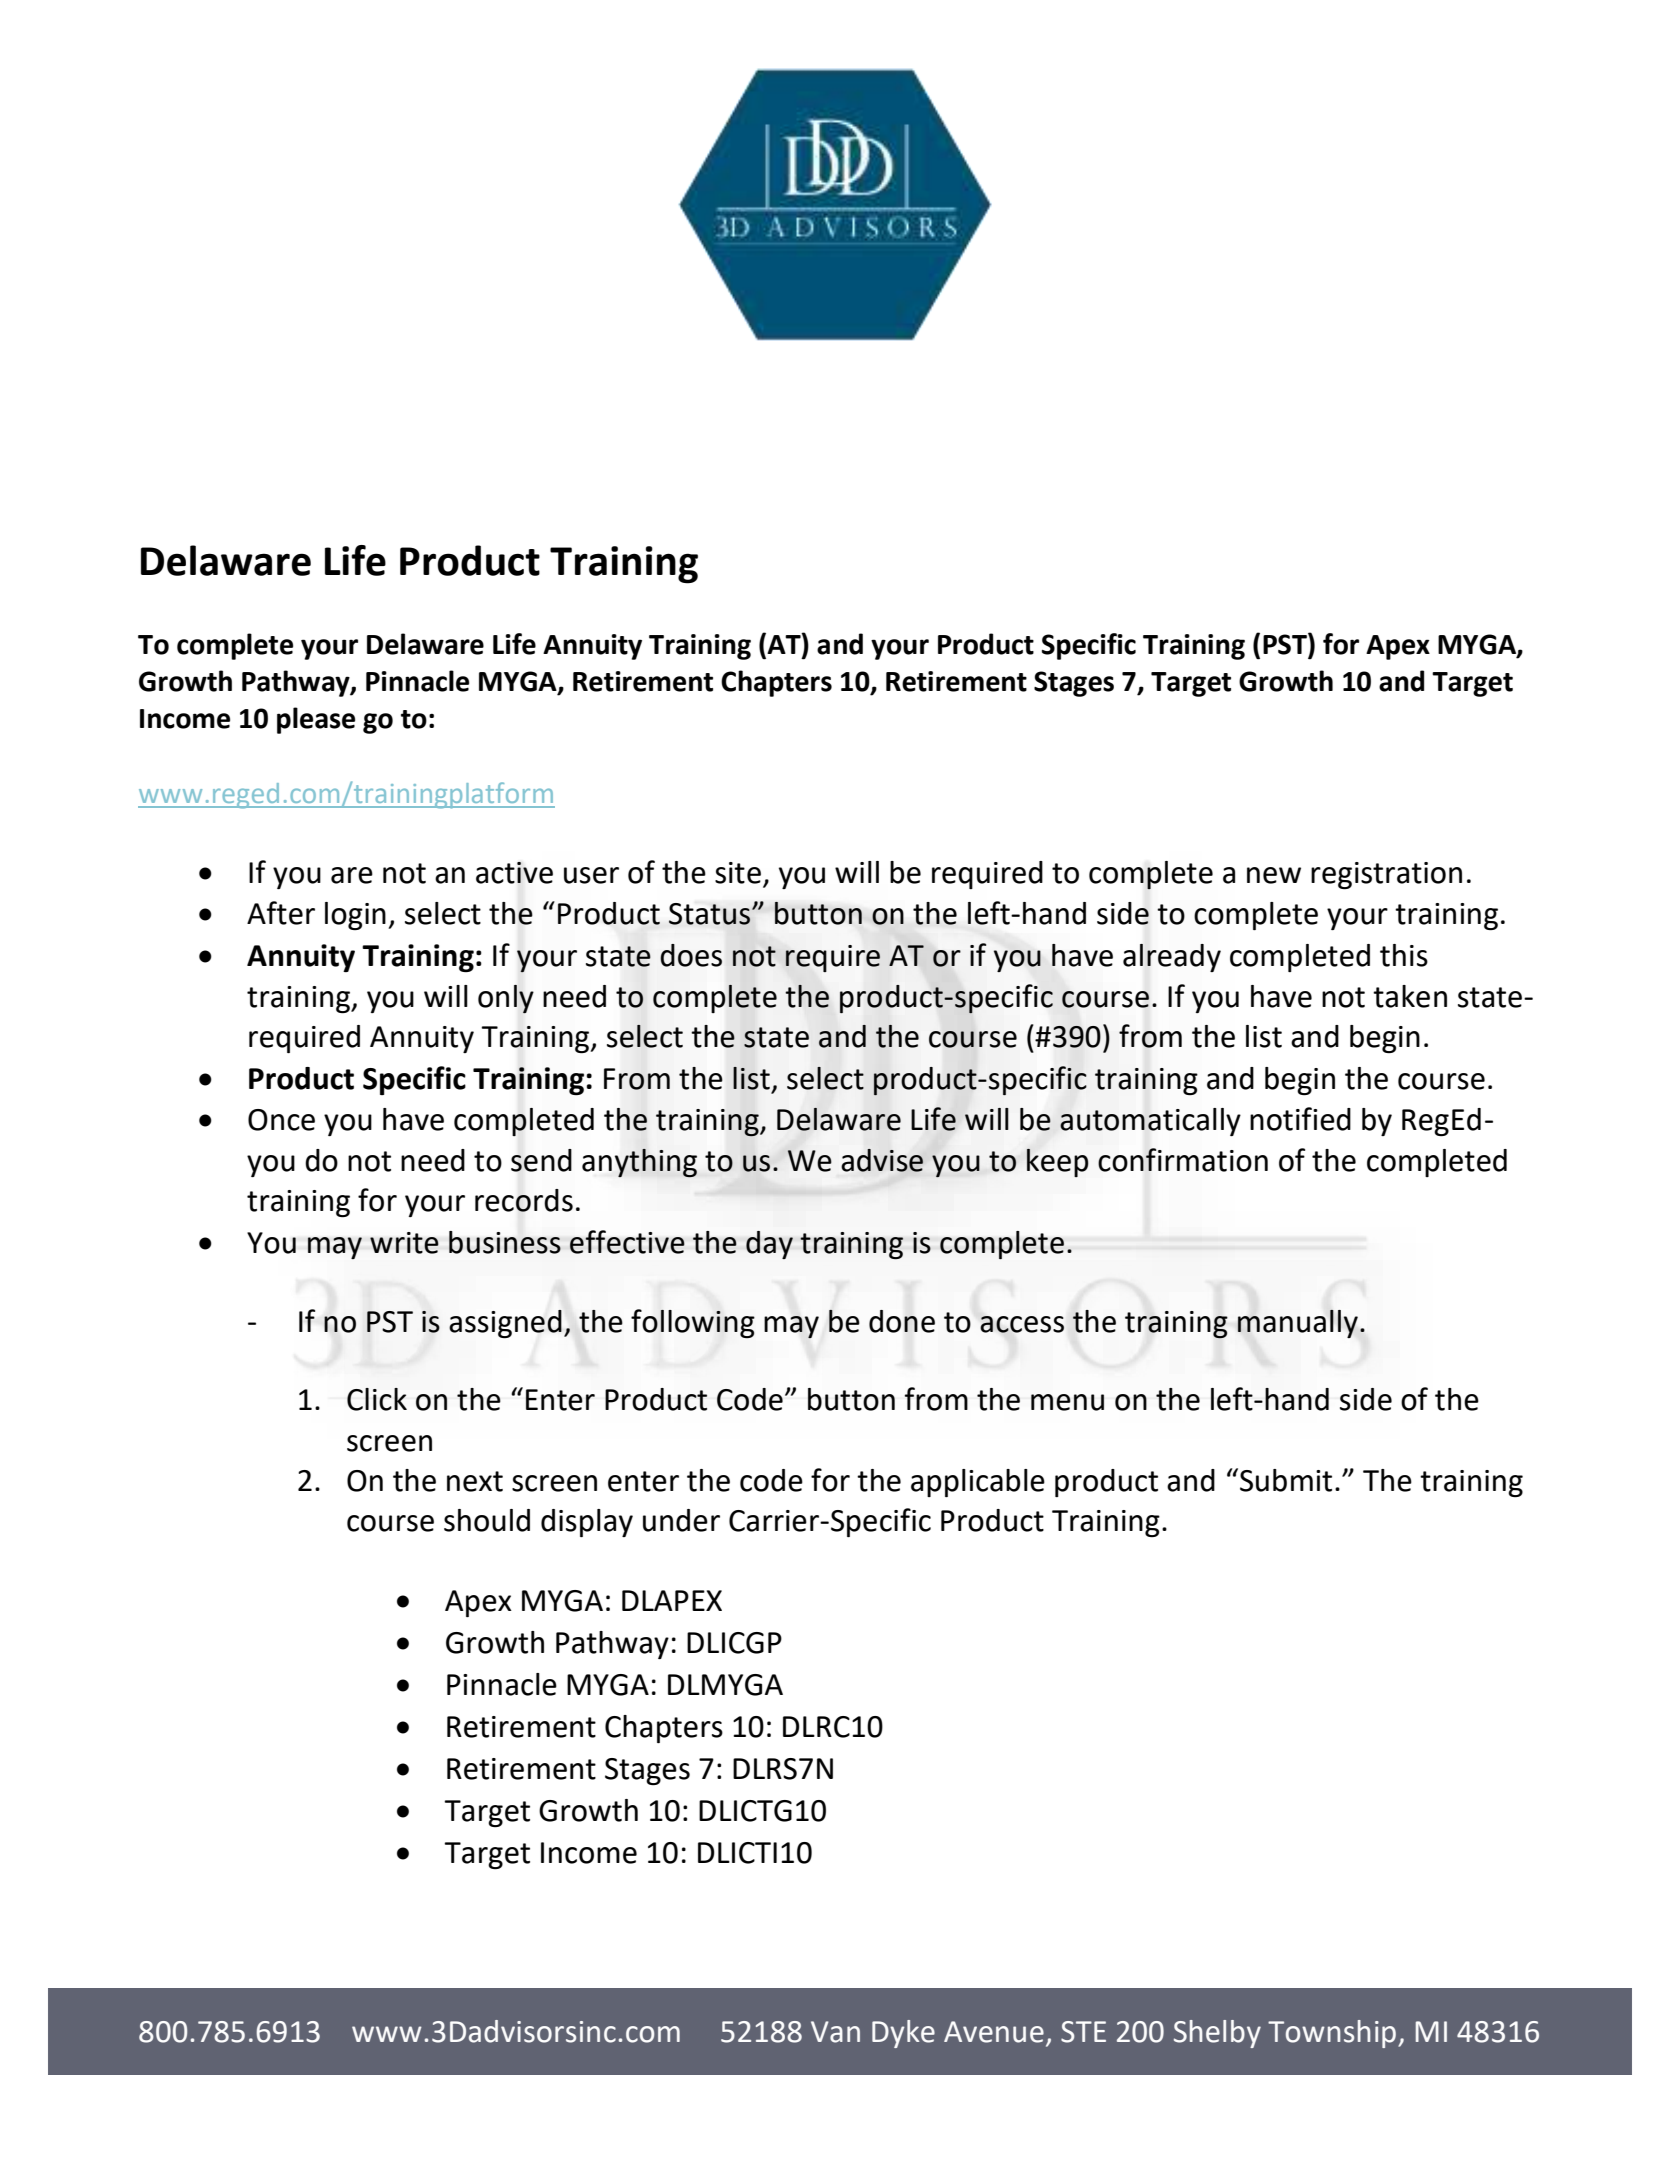 Image resolution: width=1679 pixels, height=2173 pixels. Describe the element at coordinates (903, 2034) in the screenshot. I see `Dyke` at that location.
